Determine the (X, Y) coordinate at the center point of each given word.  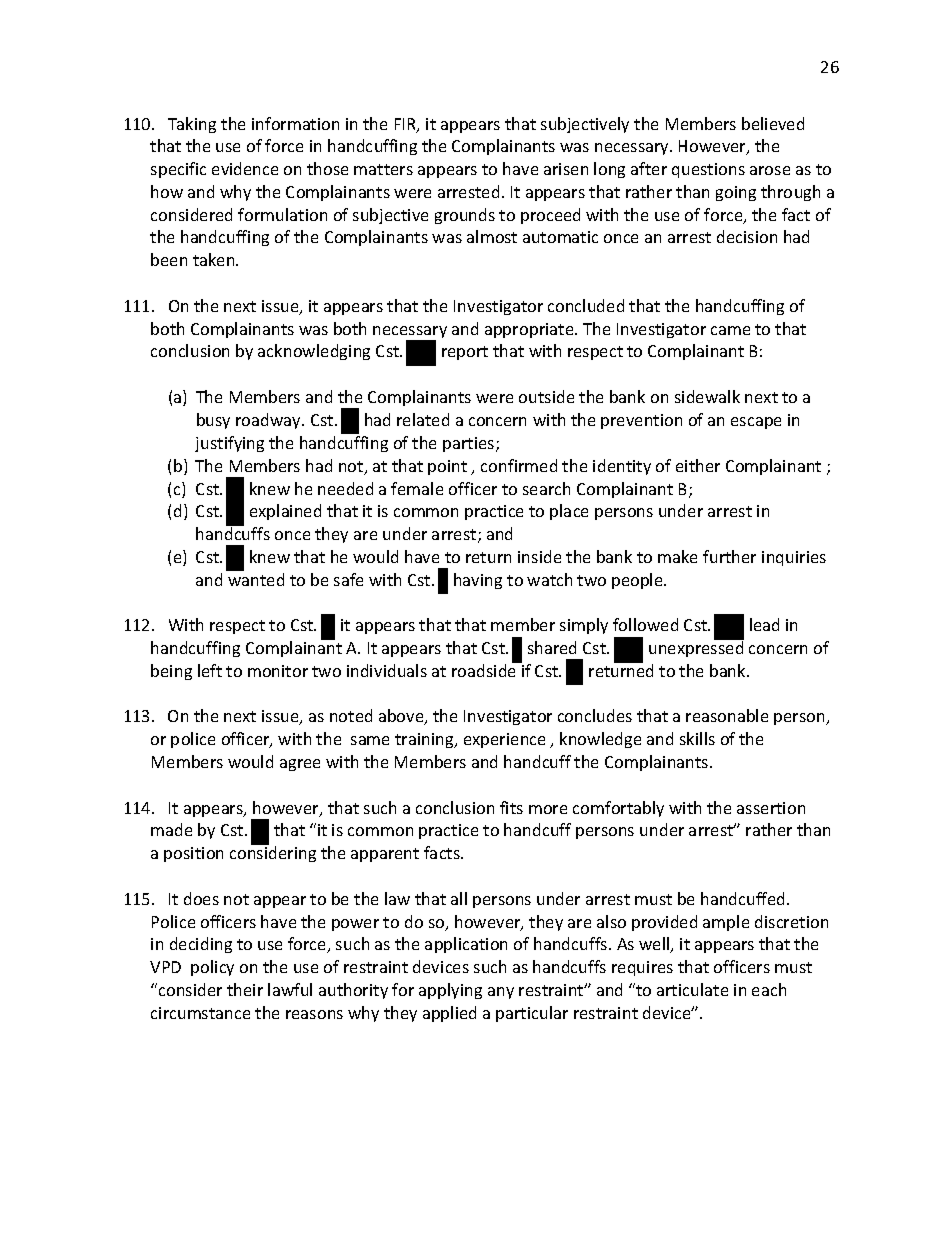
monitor (278, 671)
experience (504, 740)
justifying (229, 444)
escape (756, 423)
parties (470, 444)
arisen (566, 169)
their (245, 989)
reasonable (727, 715)
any (501, 993)
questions (708, 170)
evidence (245, 168)
